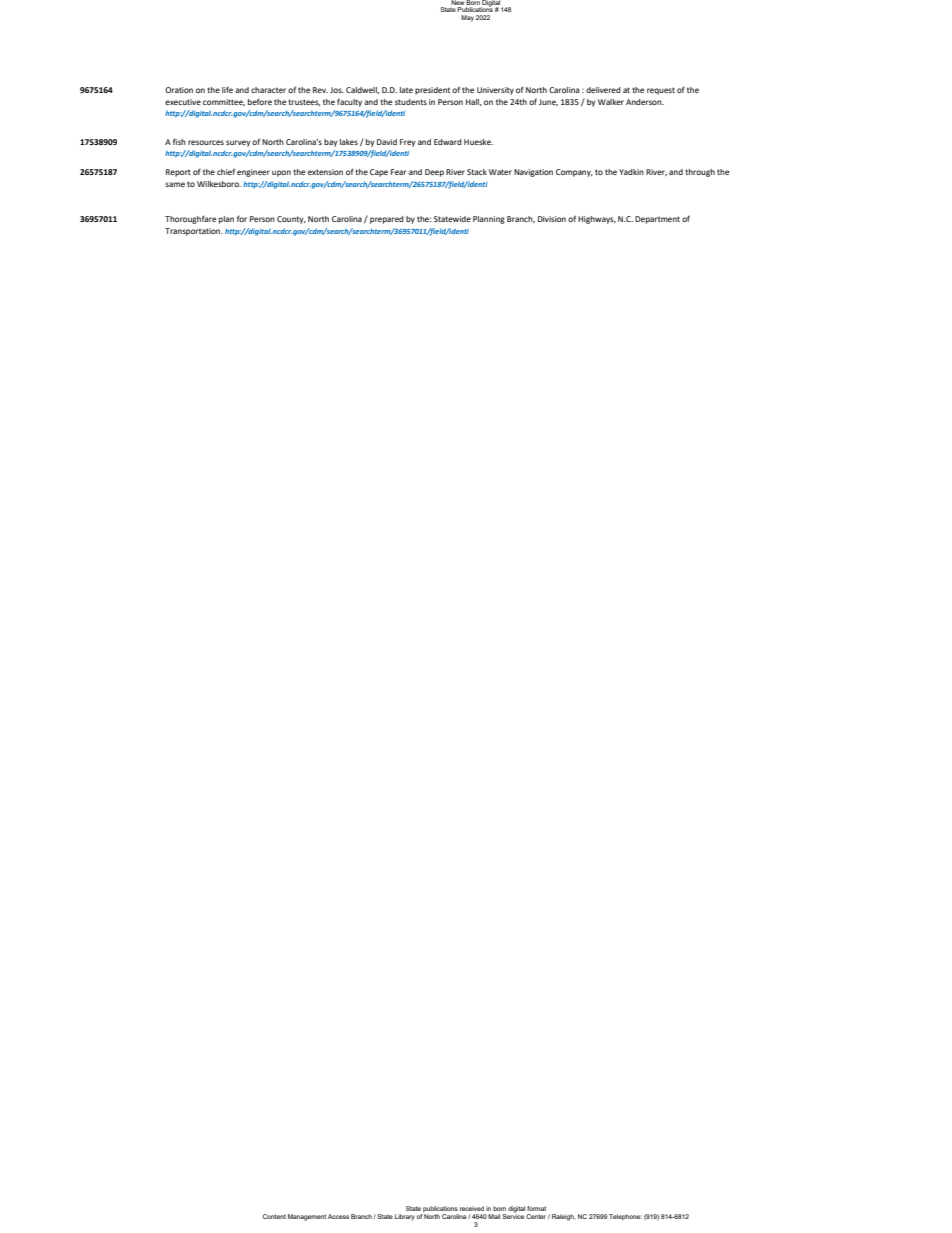 This image has width=952, height=1233. What do you see at coordinates (467, 18) in the image?
I see `May` at bounding box center [467, 18].
